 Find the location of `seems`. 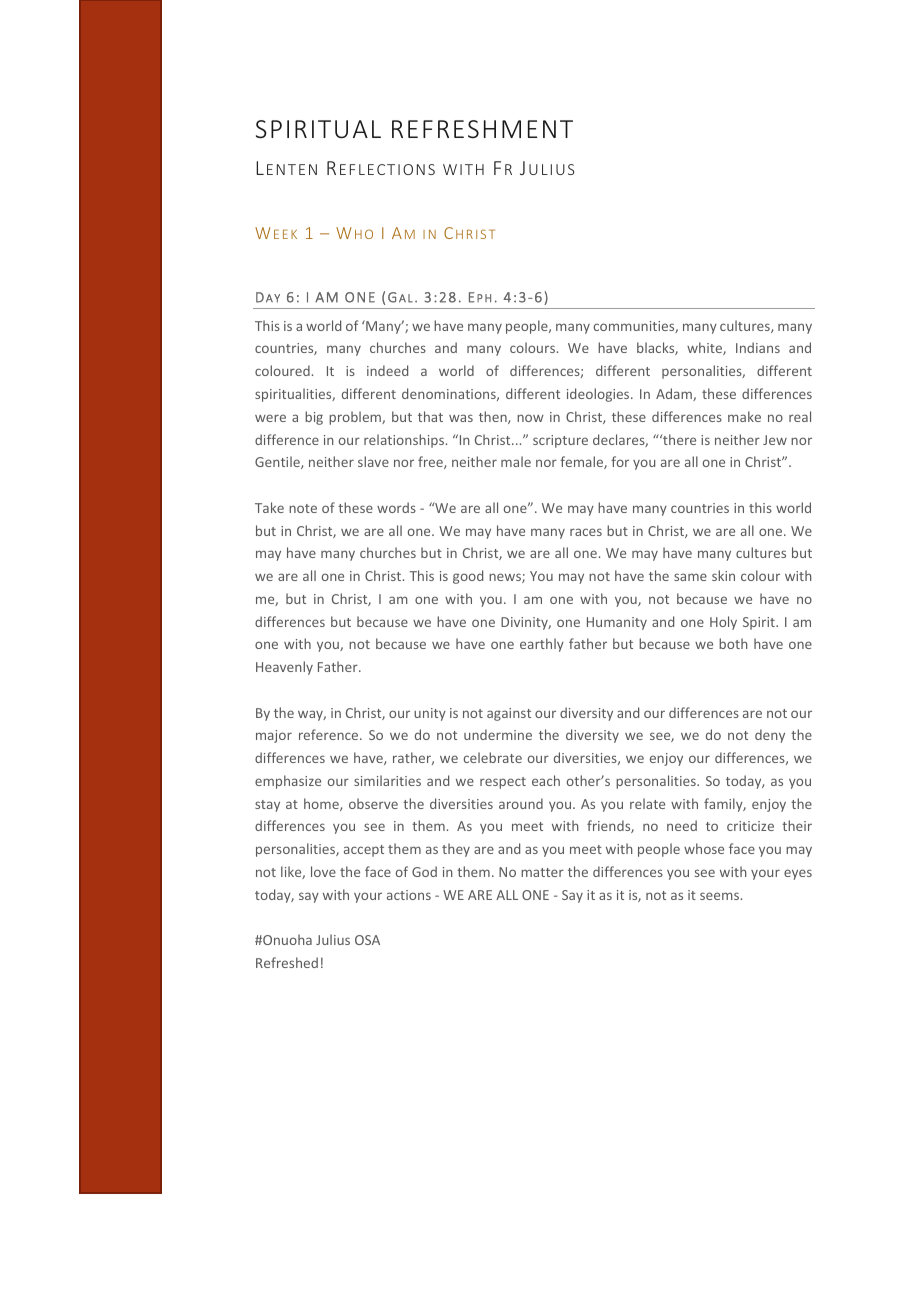

seems is located at coordinates (719, 896).
